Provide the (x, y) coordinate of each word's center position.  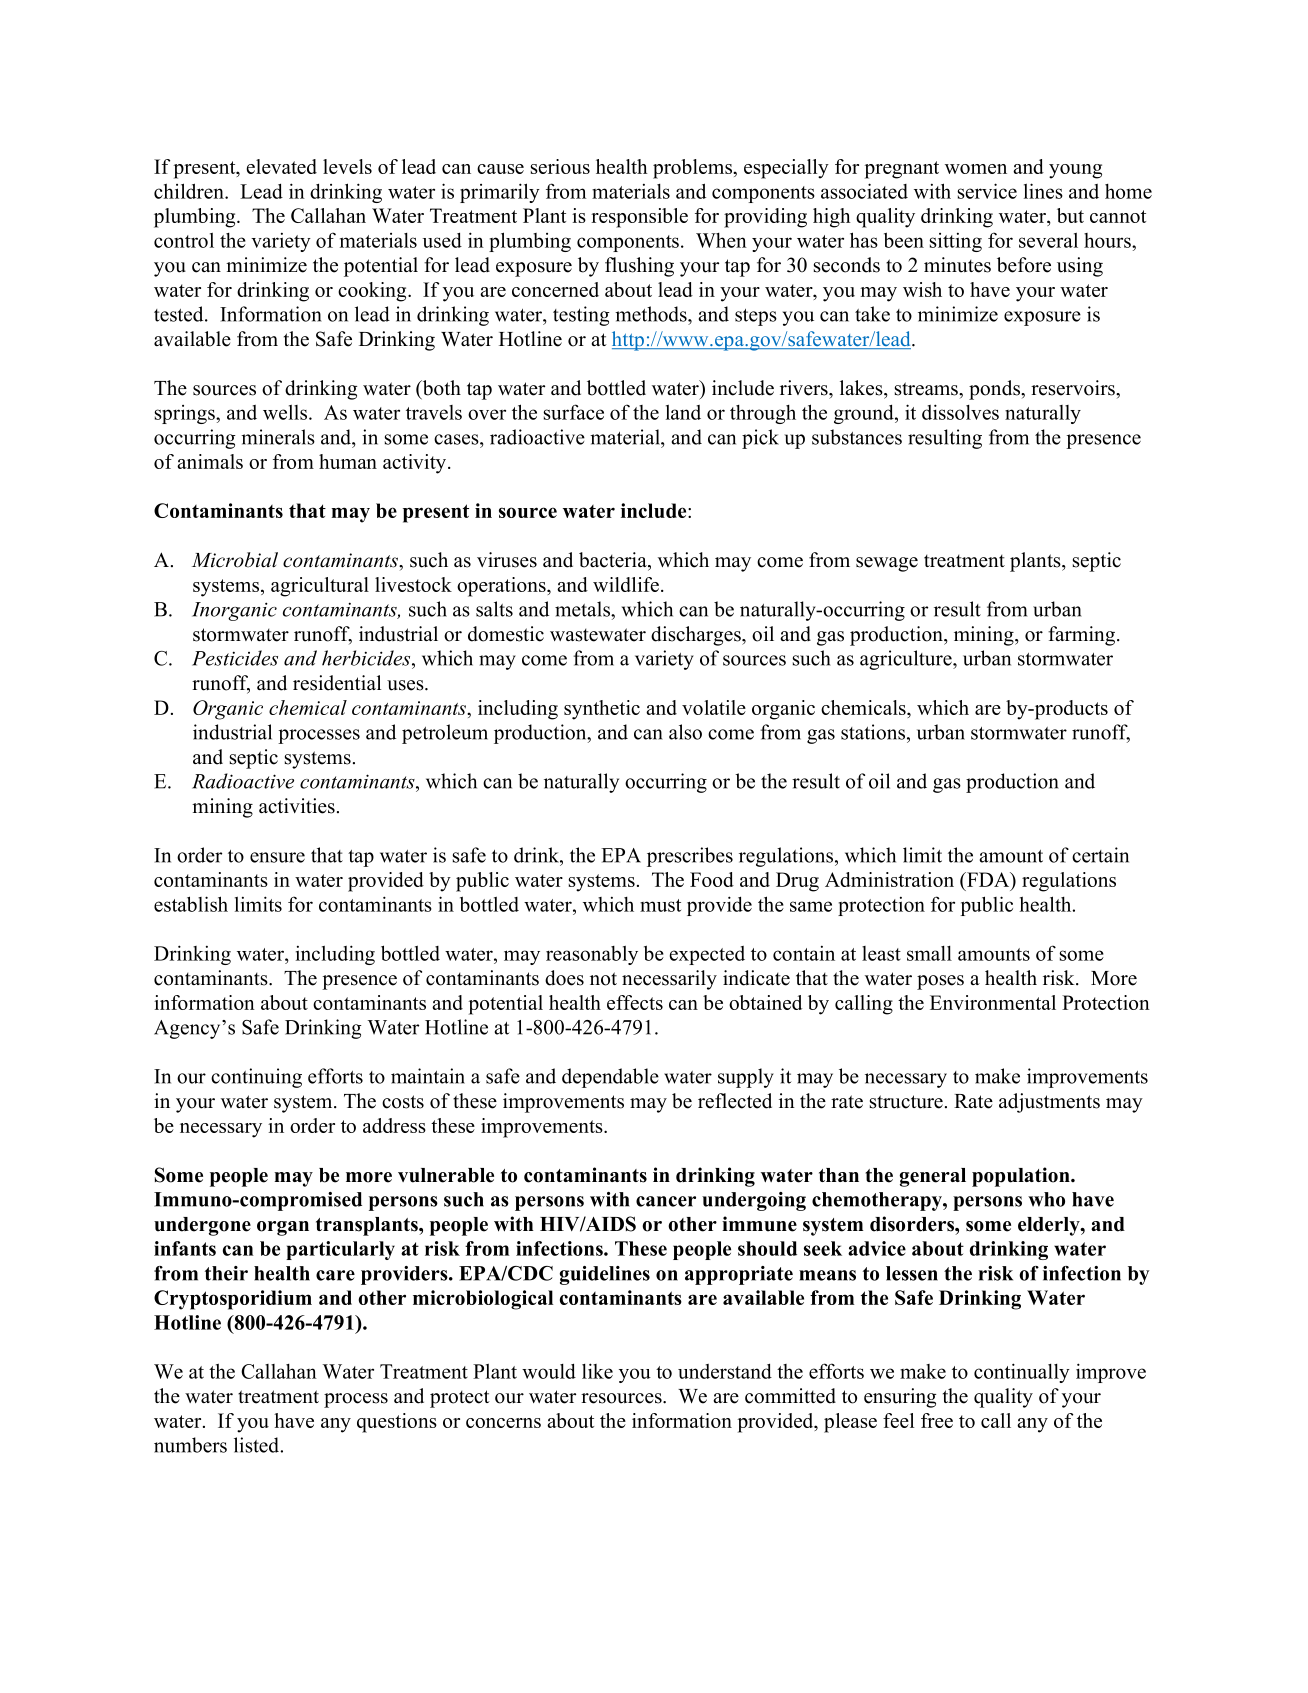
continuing (256, 1078)
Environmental (993, 1002)
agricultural (320, 587)
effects (635, 1002)
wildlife (626, 584)
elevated (281, 166)
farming (1083, 636)
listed (258, 1445)
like (597, 1371)
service (987, 191)
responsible (639, 218)
